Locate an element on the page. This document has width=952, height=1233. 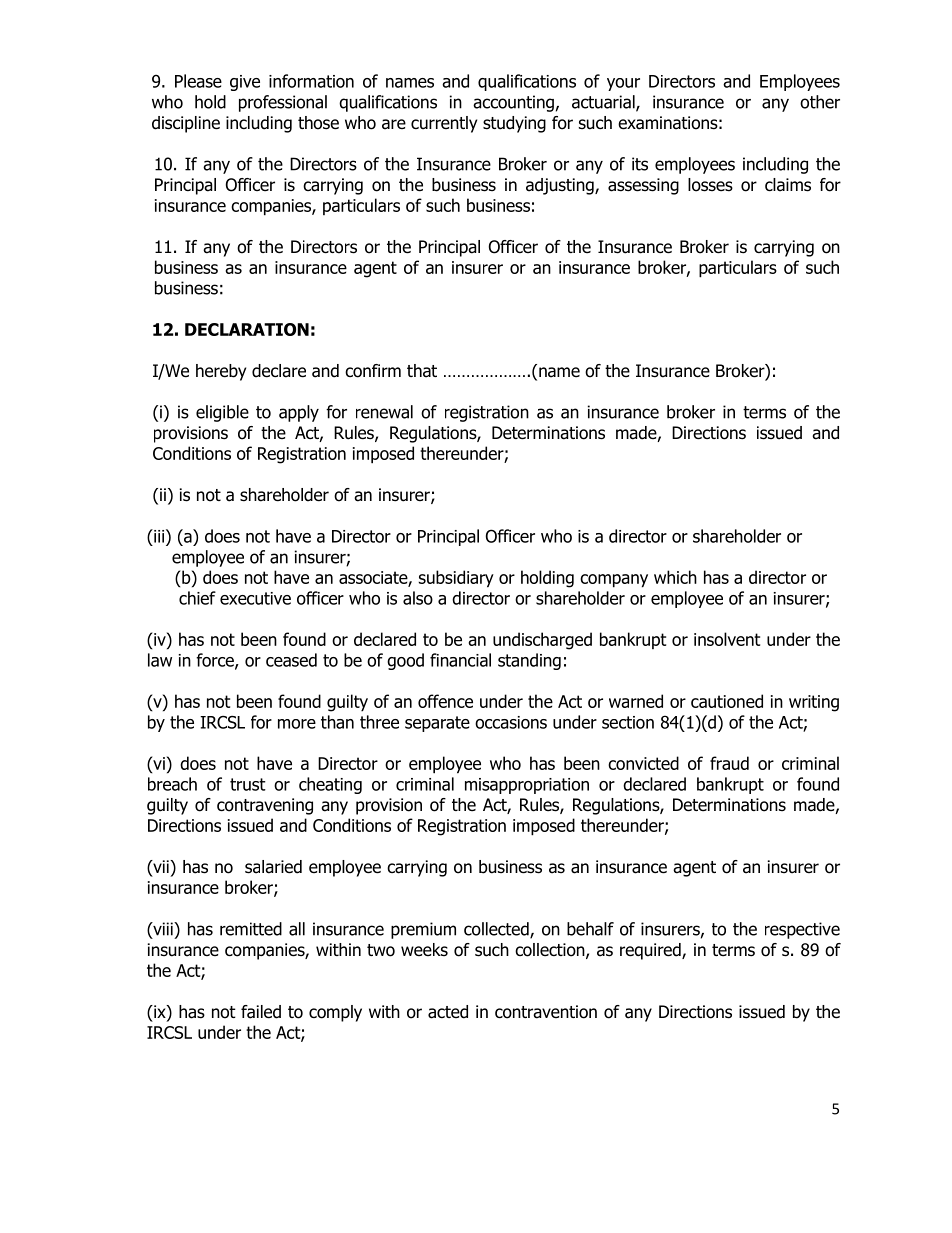
accounting is located at coordinates (513, 103).
